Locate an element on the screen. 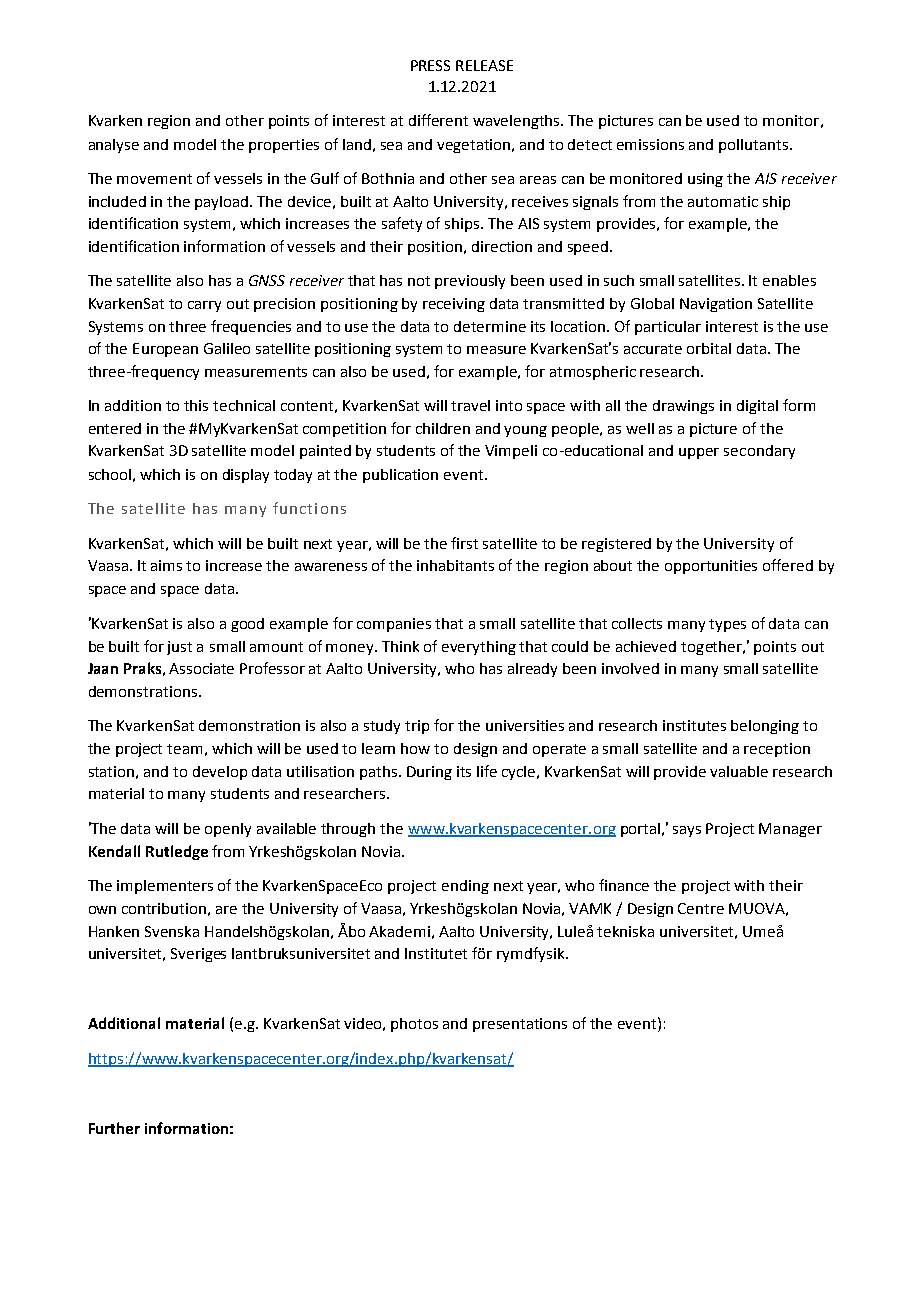 Image resolution: width=924 pixels, height=1308 pixels. presentations is located at coordinates (520, 1025).
